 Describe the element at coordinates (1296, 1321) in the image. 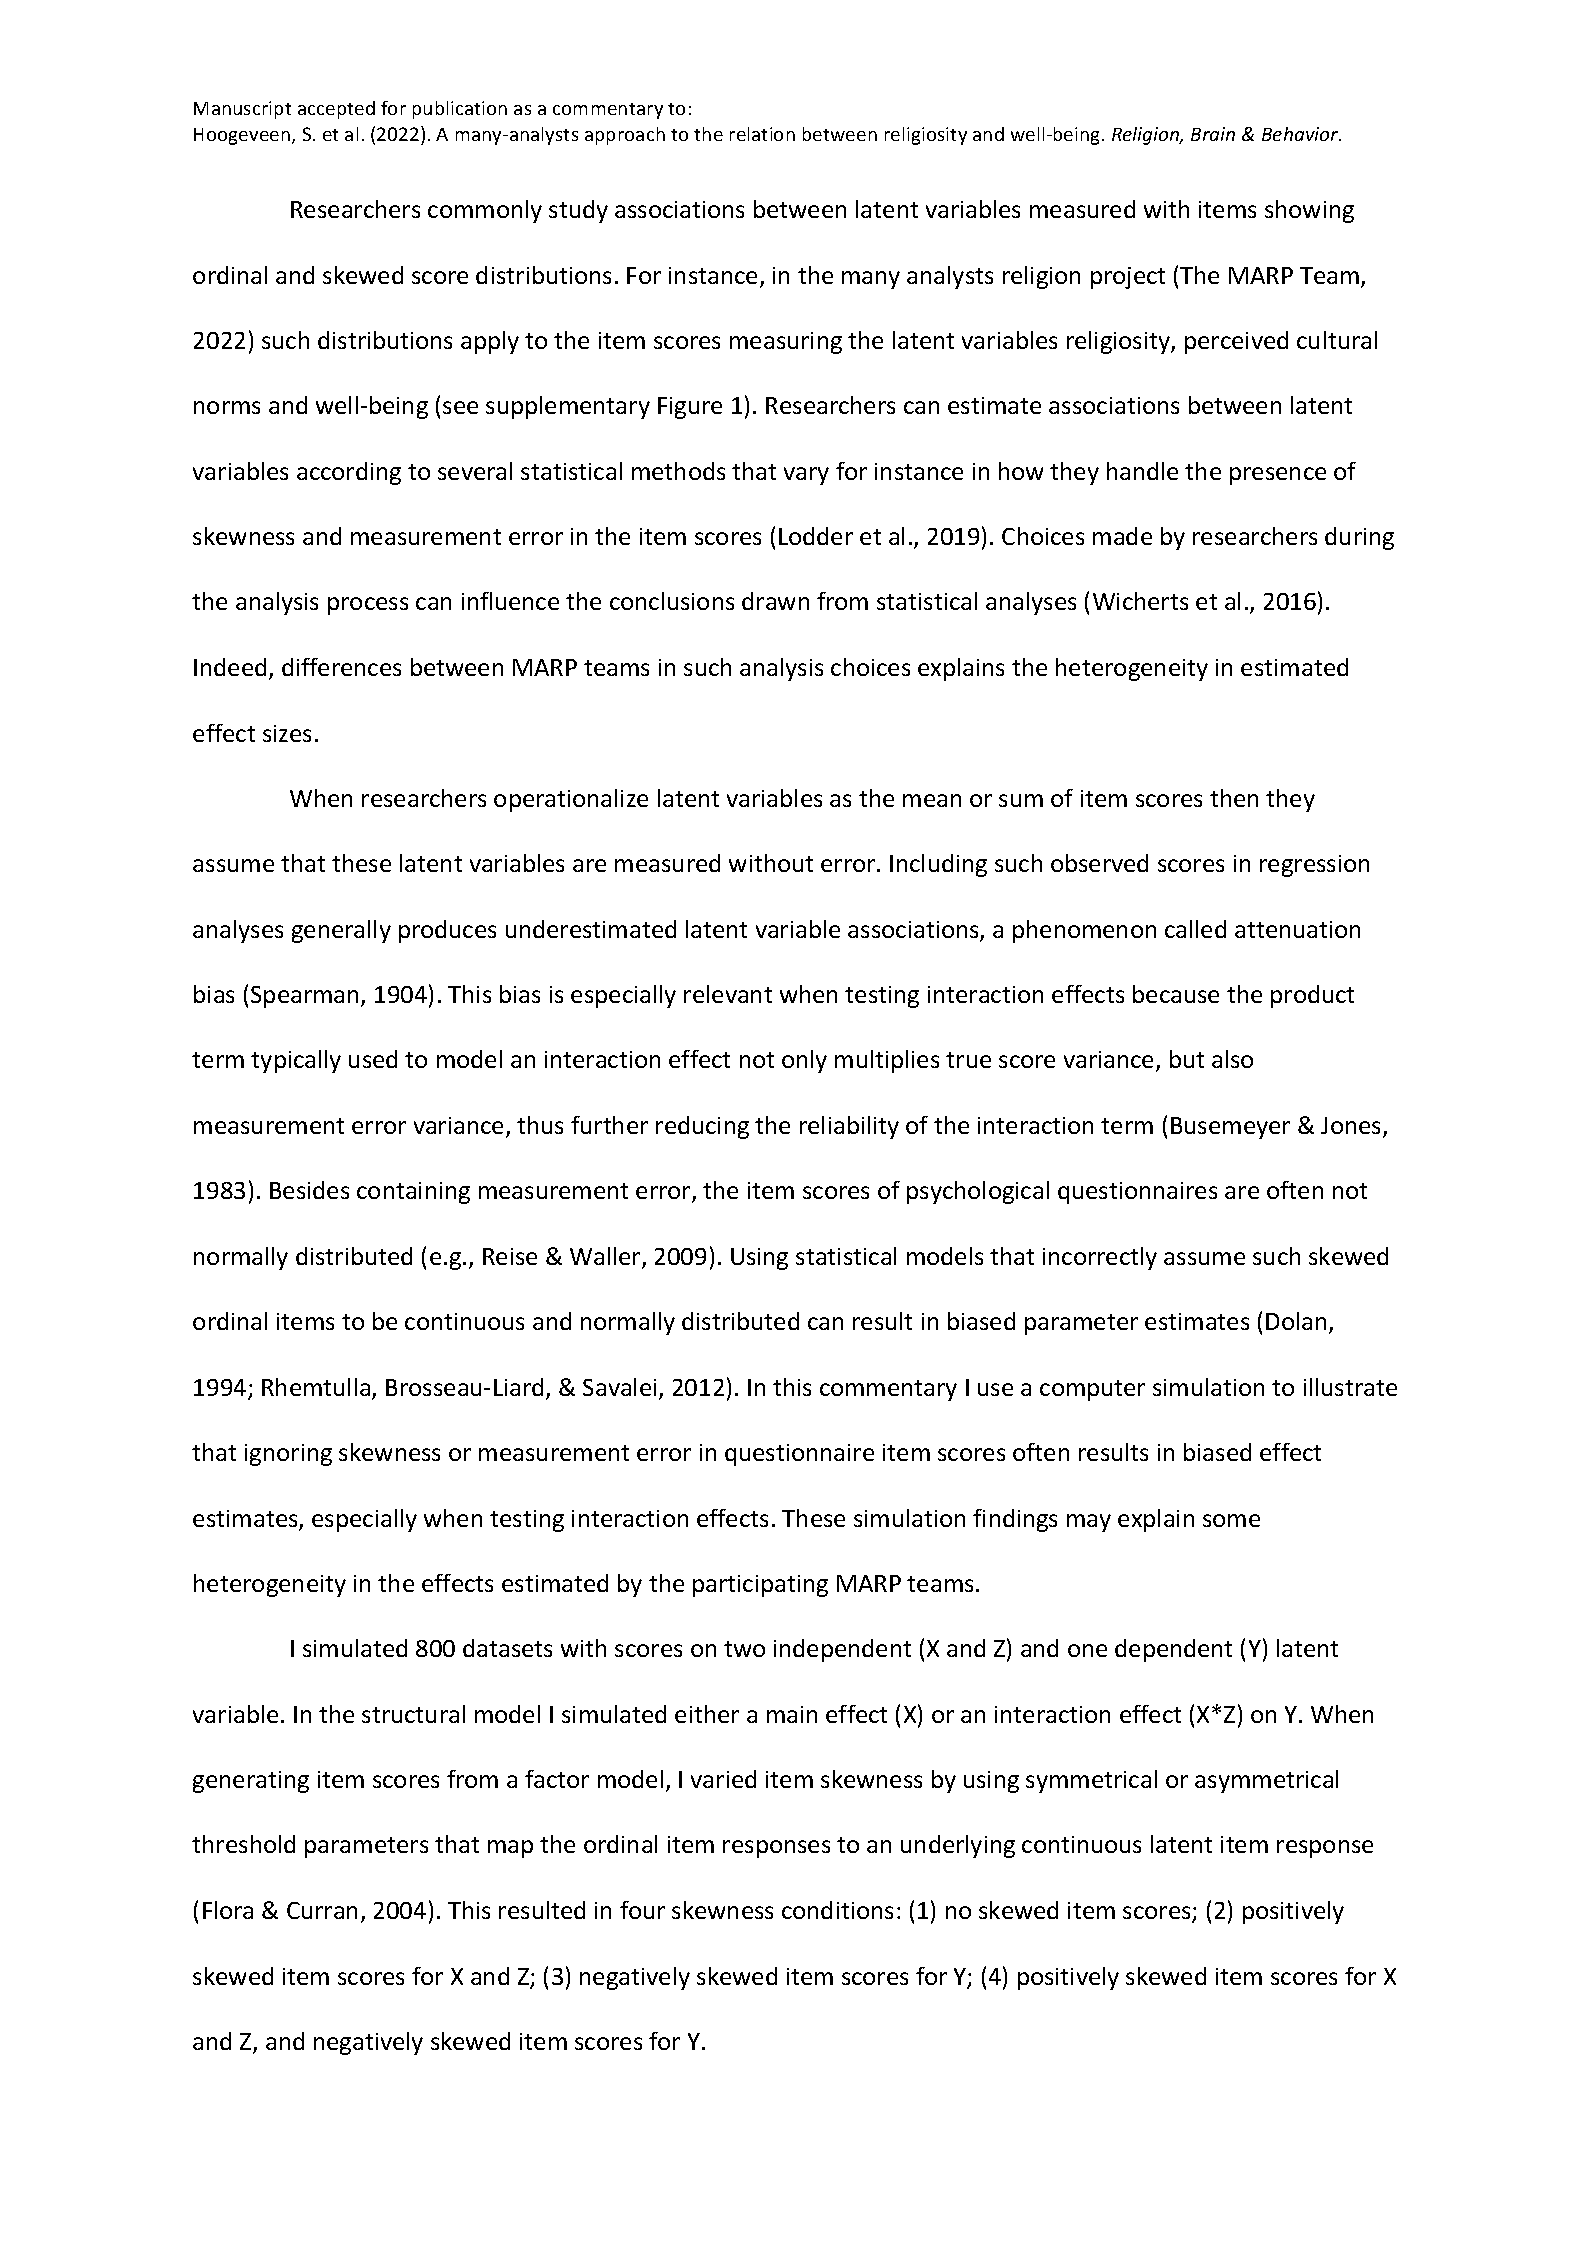

I see `Dolan` at that location.
